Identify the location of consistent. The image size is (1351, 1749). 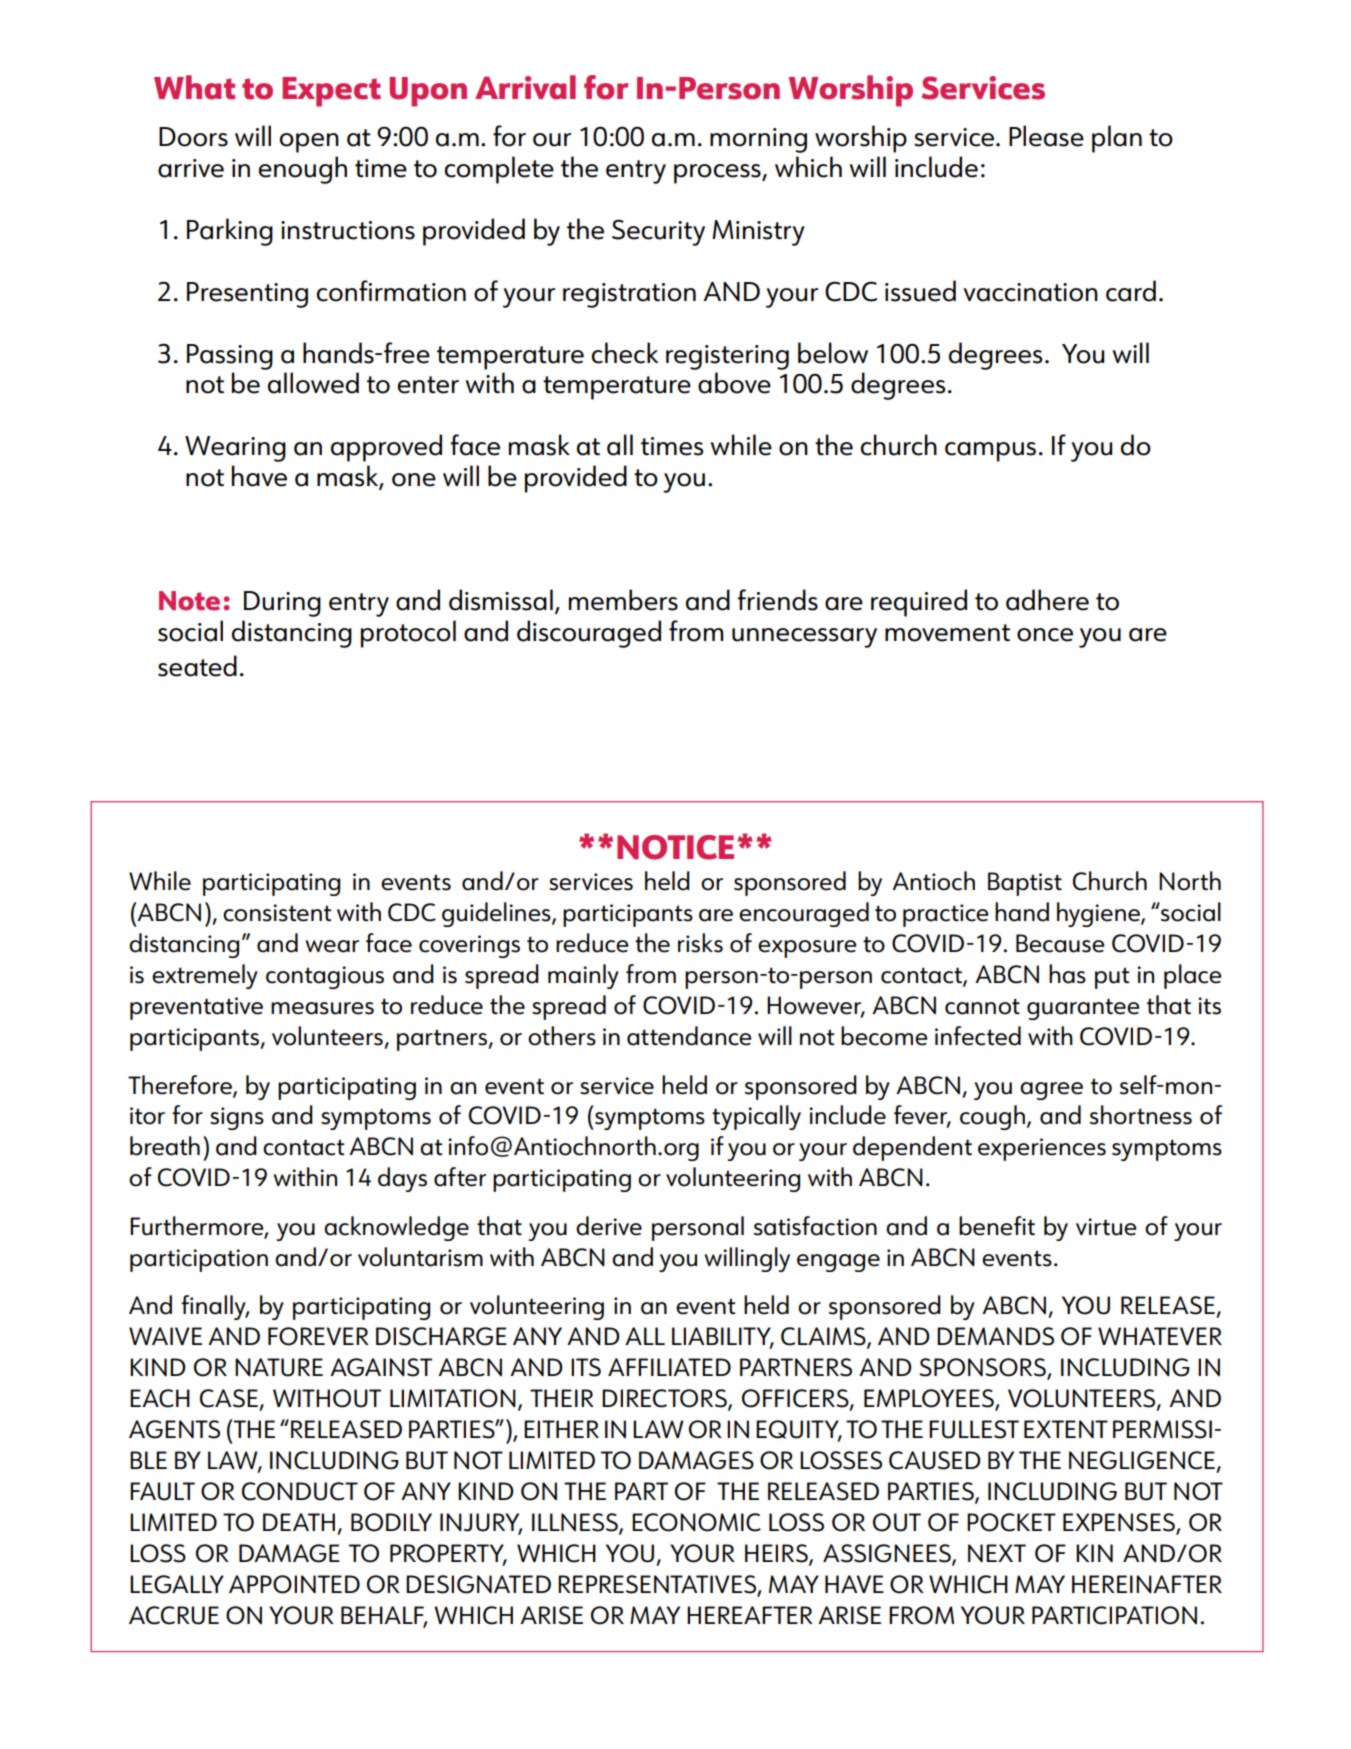
(277, 913).
